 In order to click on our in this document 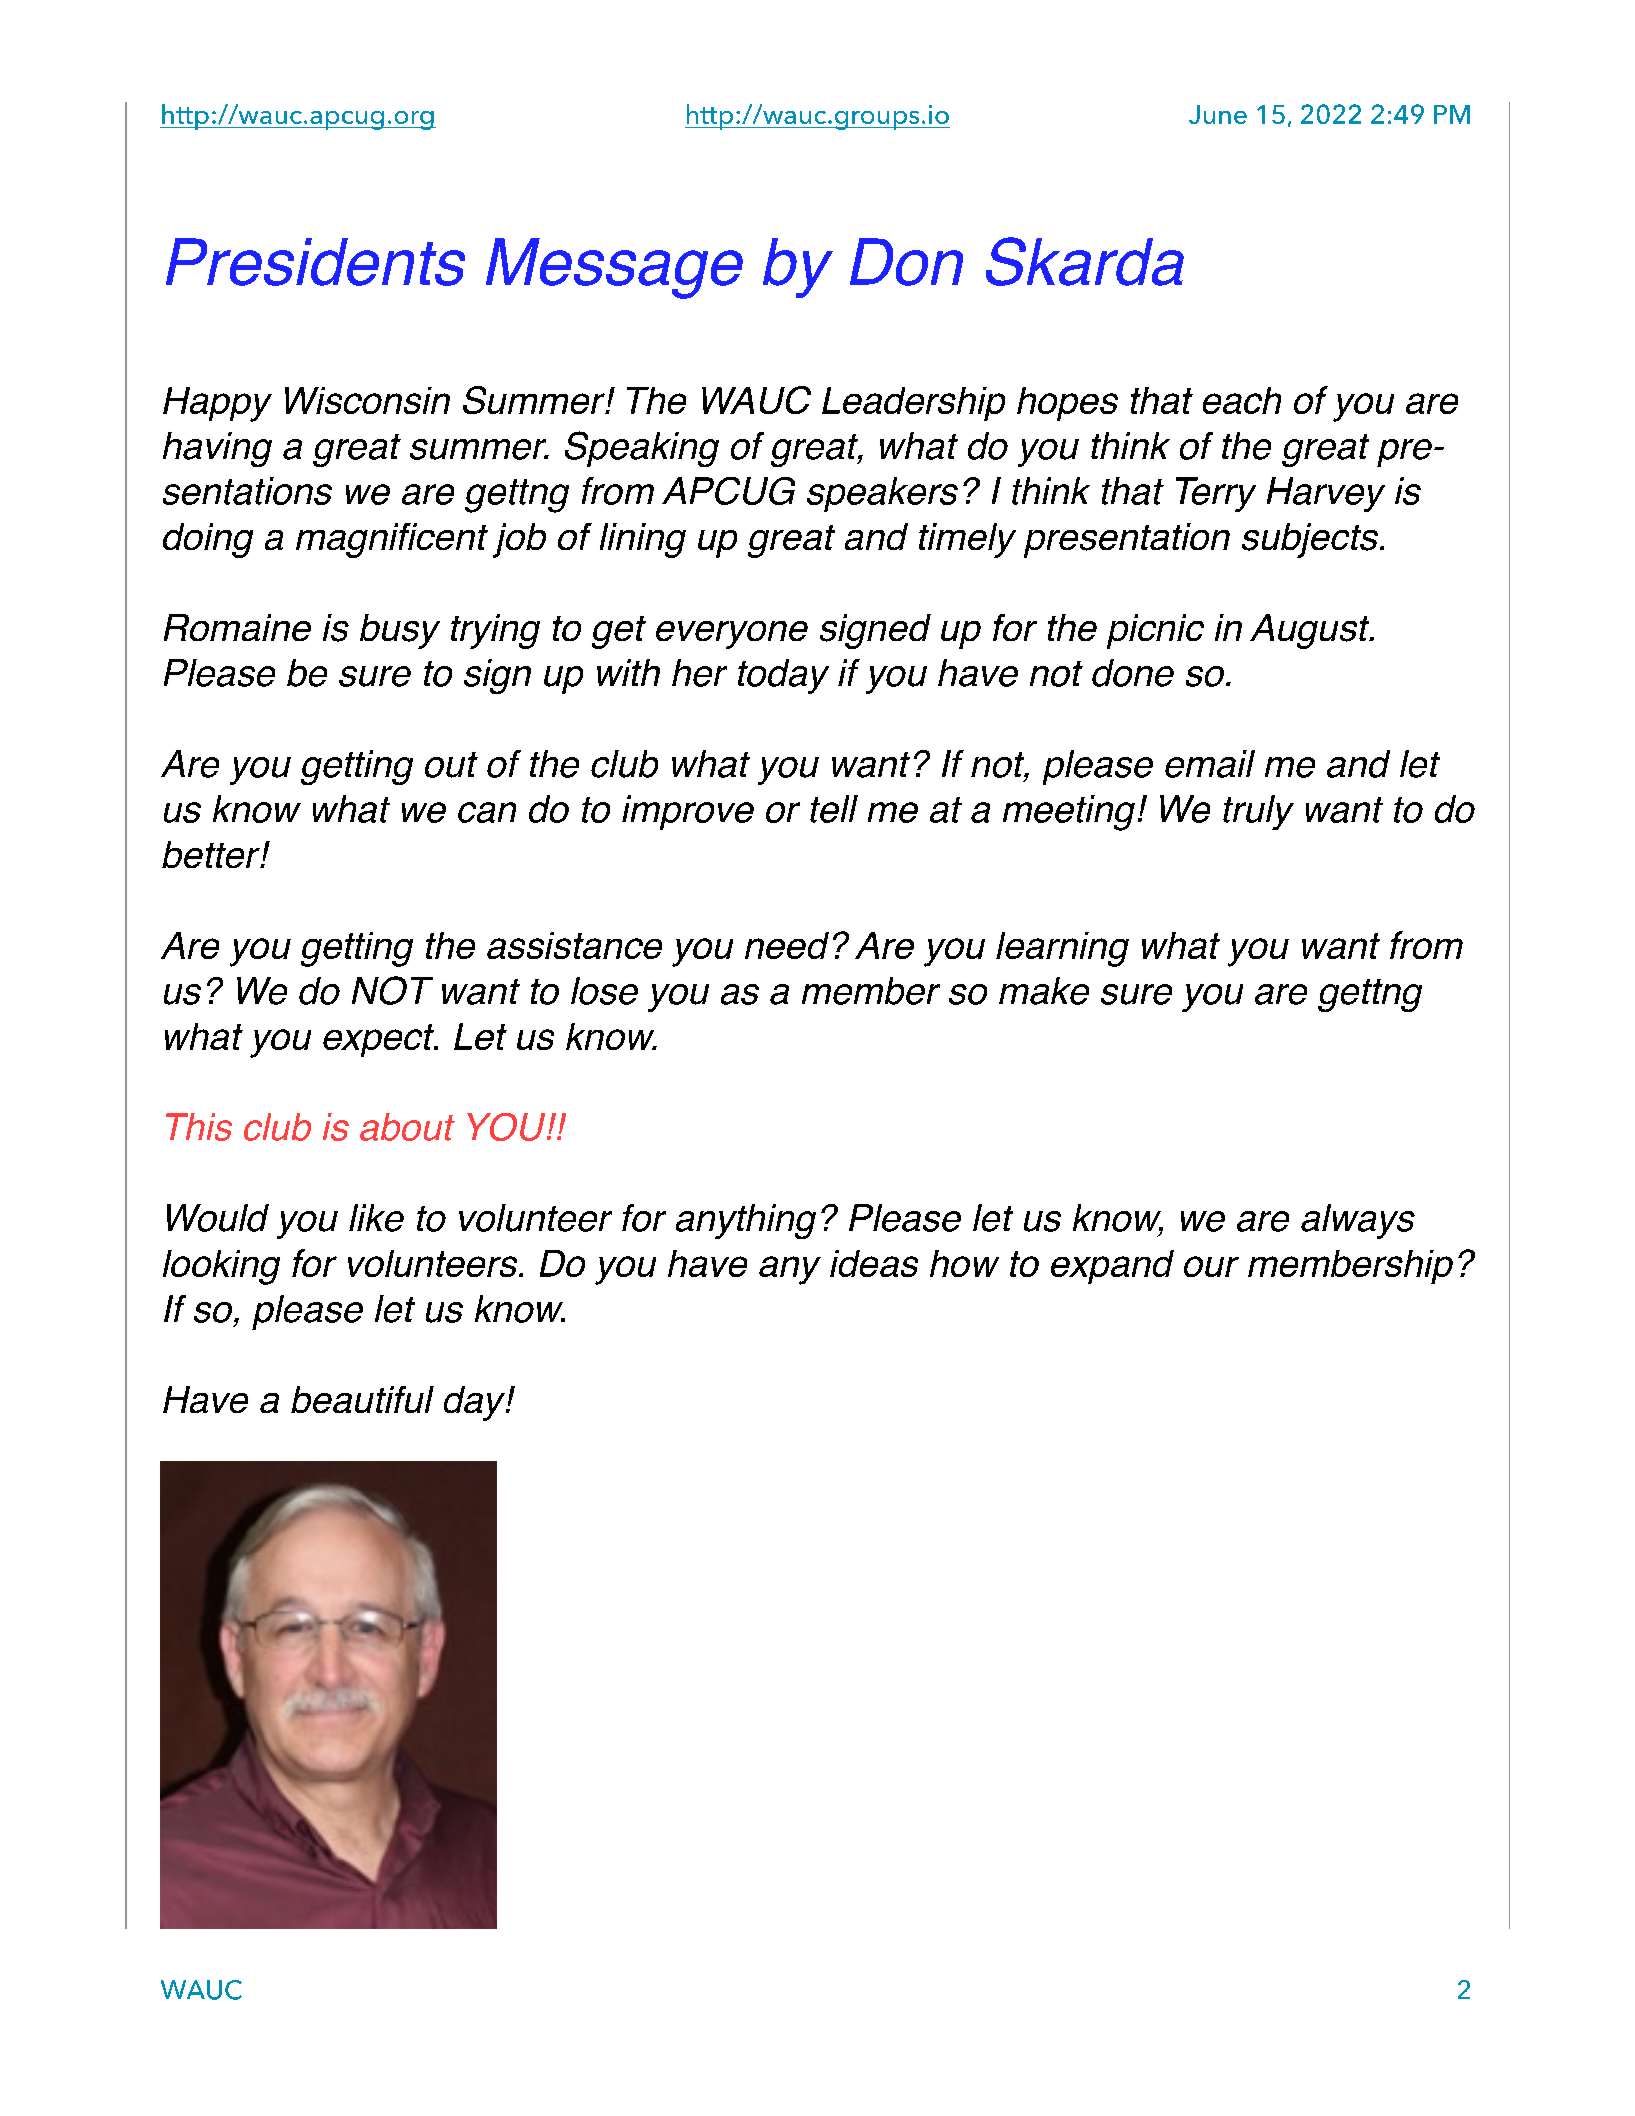, I will do `click(1211, 1266)`.
